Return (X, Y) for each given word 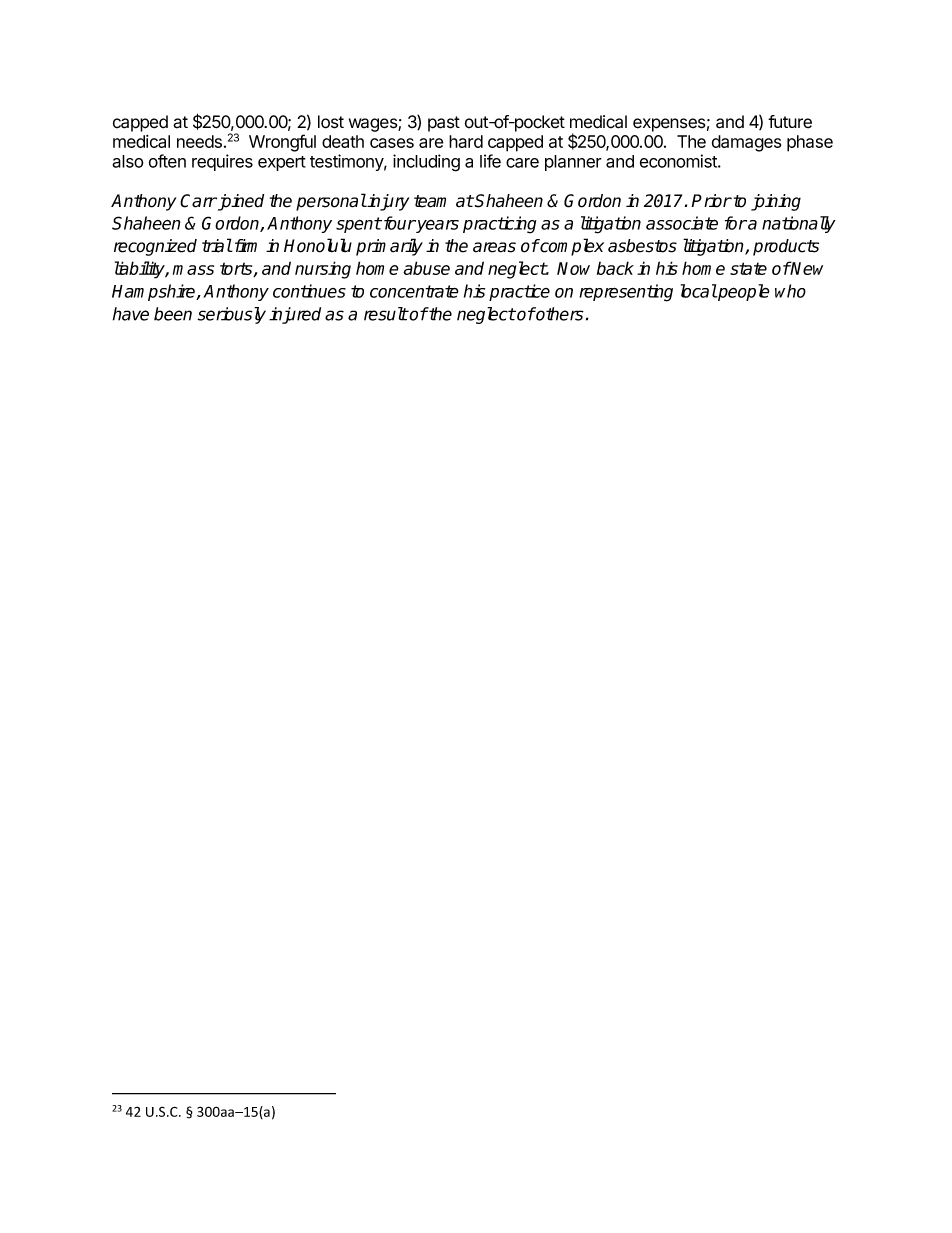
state (748, 268)
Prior (711, 201)
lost (331, 122)
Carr (198, 201)
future (790, 122)
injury (387, 202)
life (490, 161)
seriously (231, 315)
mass (193, 270)
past (444, 124)
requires (222, 162)
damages (746, 143)
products (786, 247)
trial (217, 245)
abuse (426, 268)
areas (494, 247)
